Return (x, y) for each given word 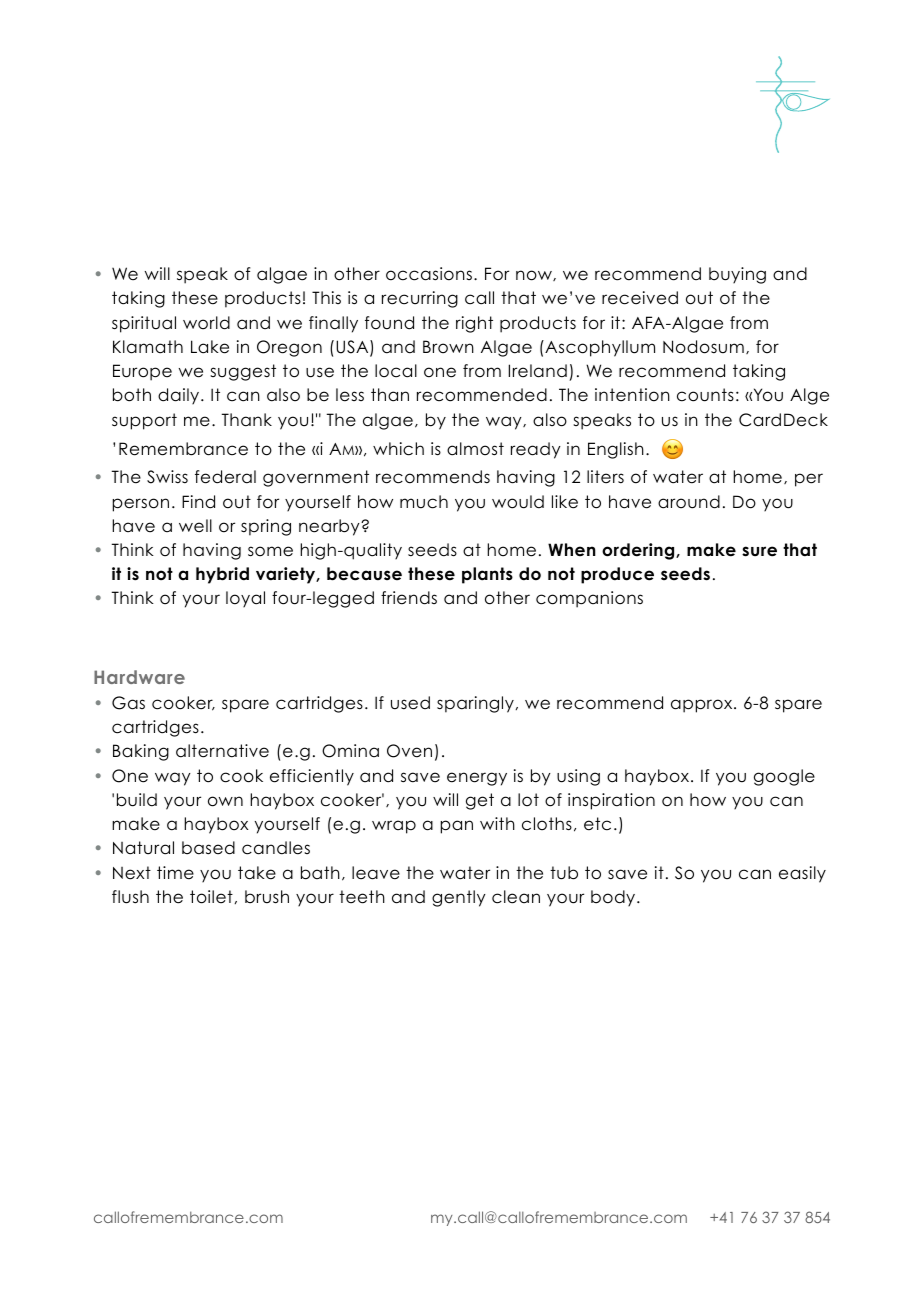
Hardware (139, 677)
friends (409, 598)
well (195, 526)
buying (737, 275)
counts (705, 395)
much (424, 502)
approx (703, 706)
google (784, 777)
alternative (222, 751)
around (689, 502)
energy (477, 779)
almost (475, 449)
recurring (420, 299)
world (206, 323)
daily (180, 396)
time (175, 873)
